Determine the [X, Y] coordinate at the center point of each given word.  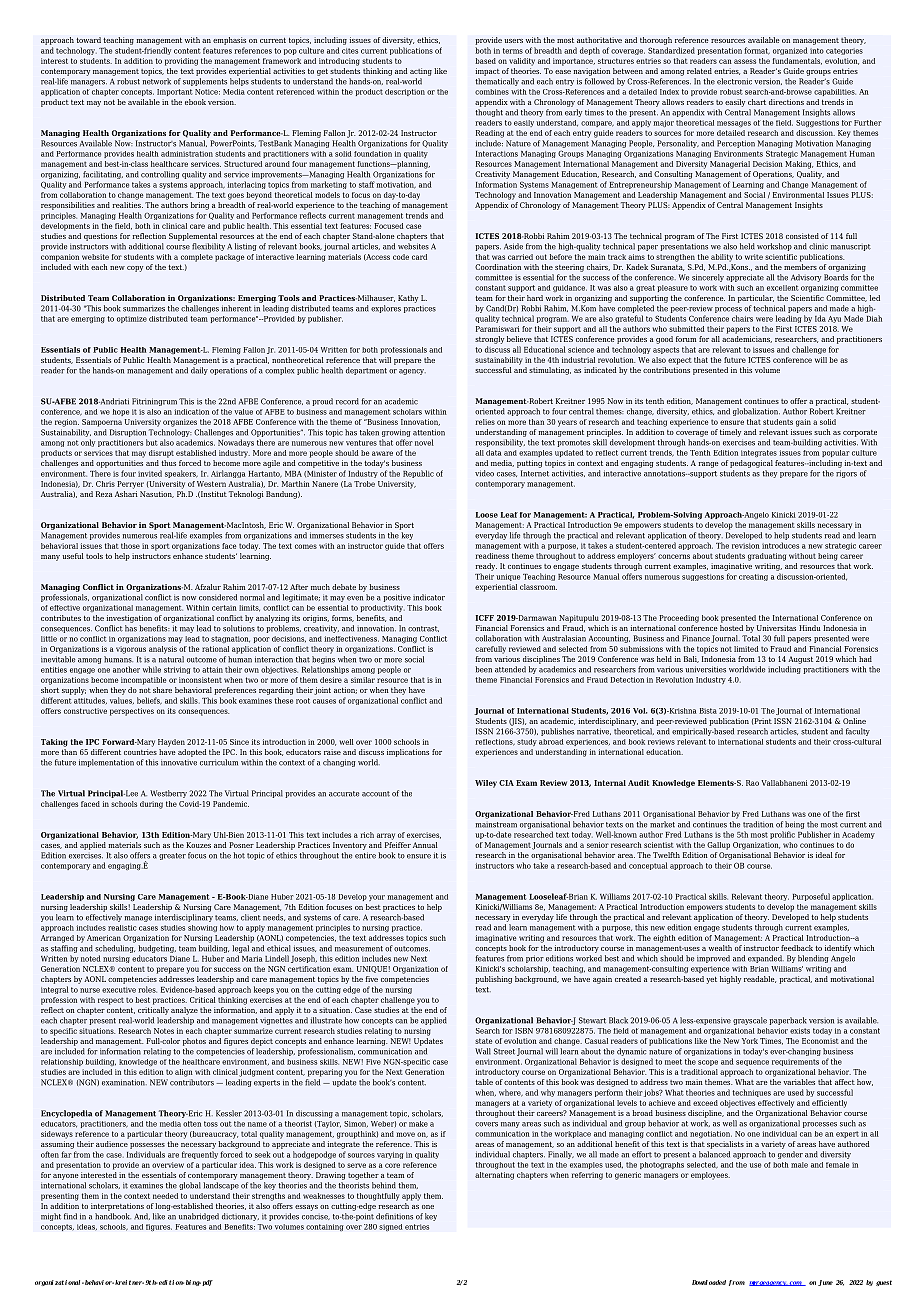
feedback [797, 948]
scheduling [115, 949]
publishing [493, 980]
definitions [394, 1216]
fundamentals [797, 61]
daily [199, 371]
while [152, 669]
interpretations [117, 1207]
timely [730, 433]
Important [175, 92]
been [483, 669]
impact [487, 72]
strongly [489, 340]
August [800, 660]
